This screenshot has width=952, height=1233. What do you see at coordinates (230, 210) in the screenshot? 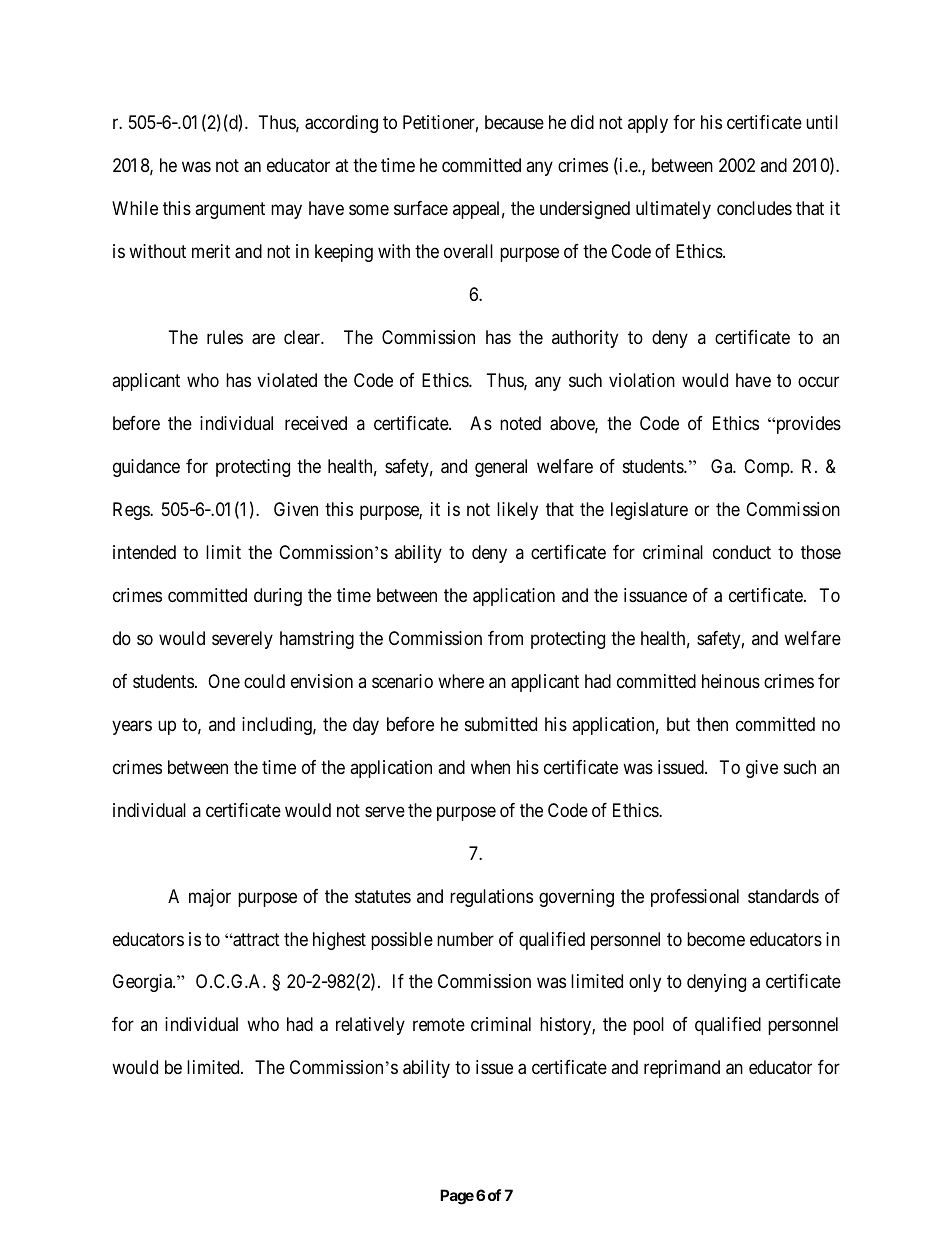
I see `argument` at bounding box center [230, 210].
